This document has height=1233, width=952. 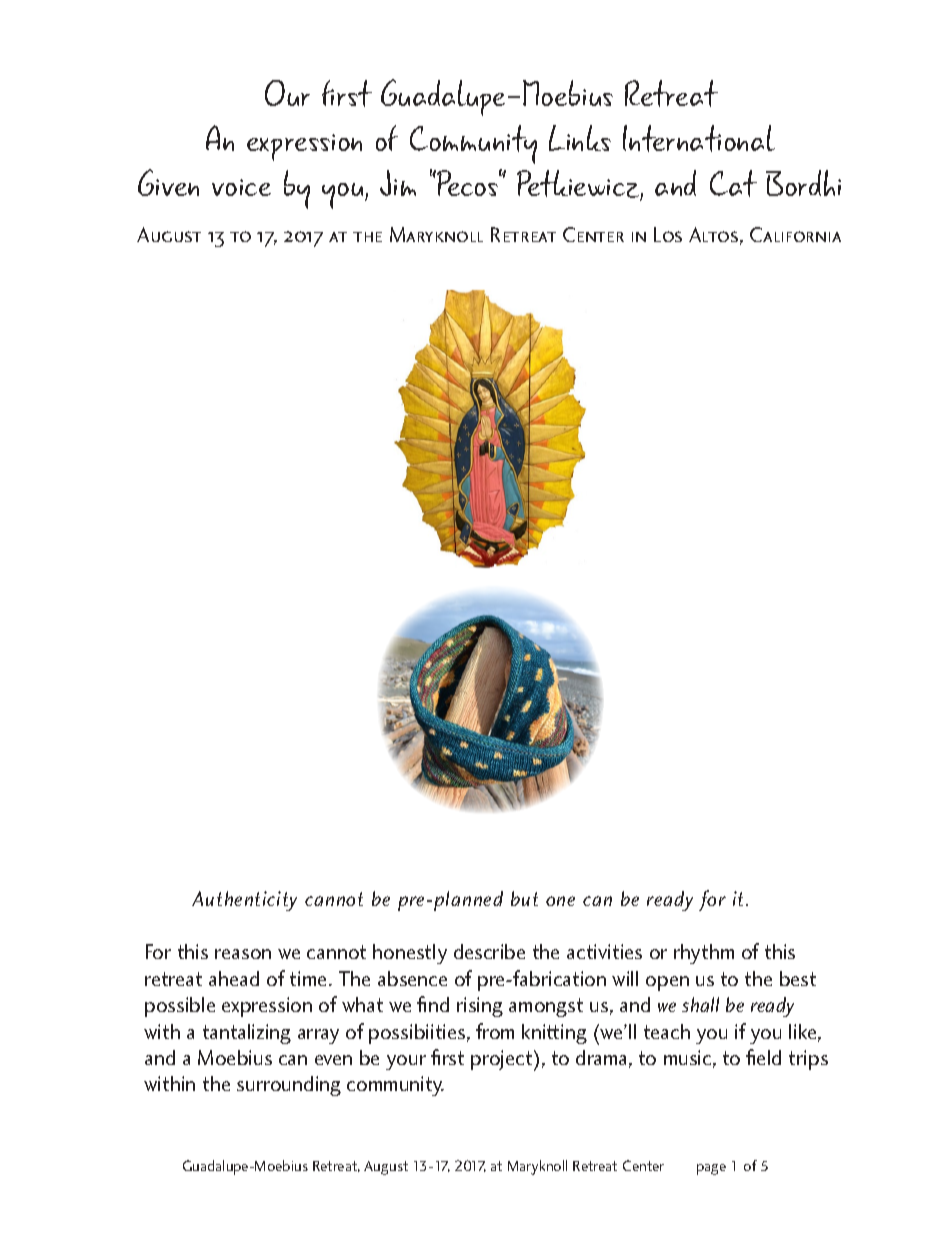 I want to click on reason, so click(x=243, y=954).
